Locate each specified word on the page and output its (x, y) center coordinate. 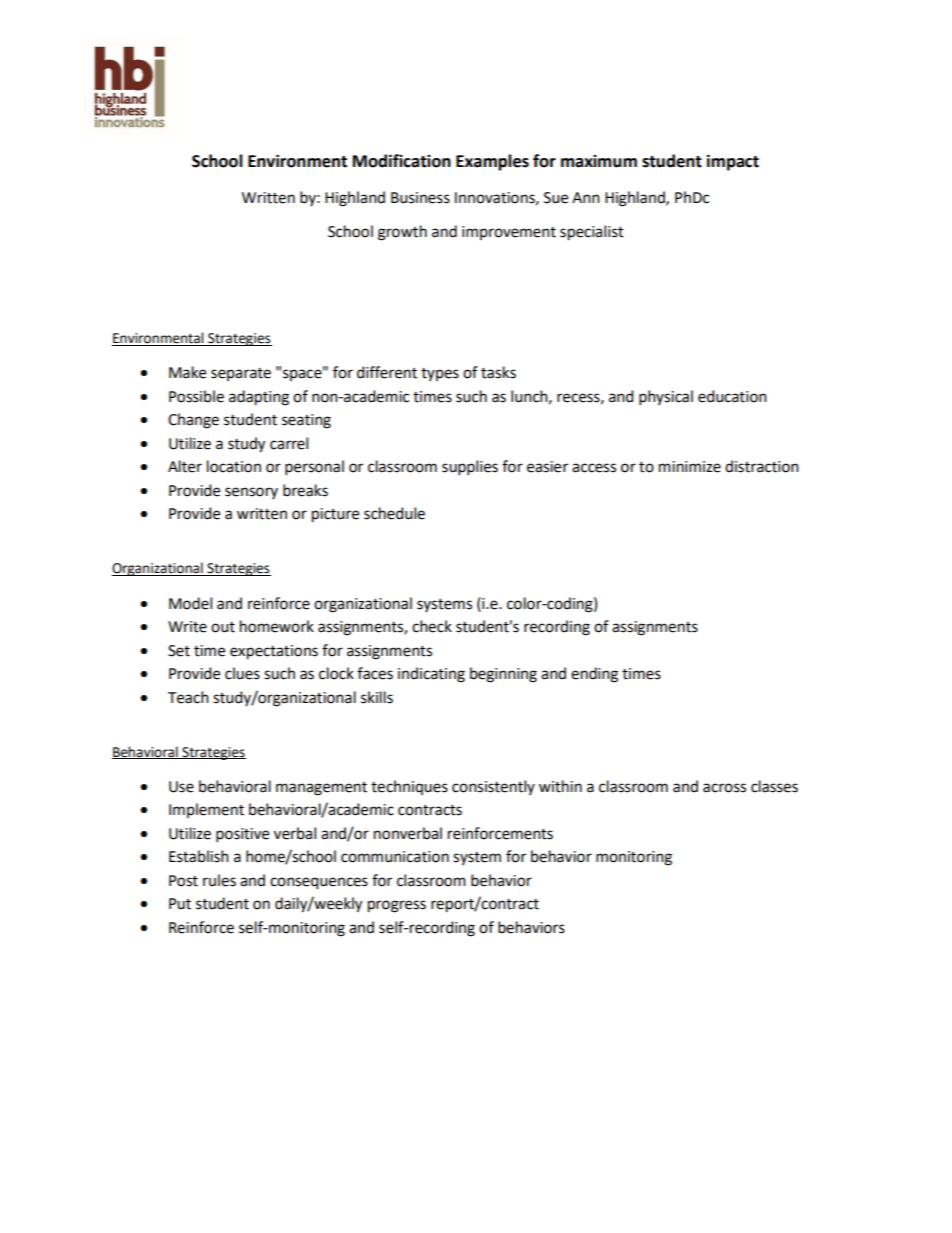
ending (594, 675)
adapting (259, 398)
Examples (492, 162)
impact (733, 162)
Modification (402, 161)
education (732, 396)
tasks (498, 372)
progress (397, 906)
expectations (274, 652)
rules (219, 880)
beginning (503, 675)
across (724, 788)
